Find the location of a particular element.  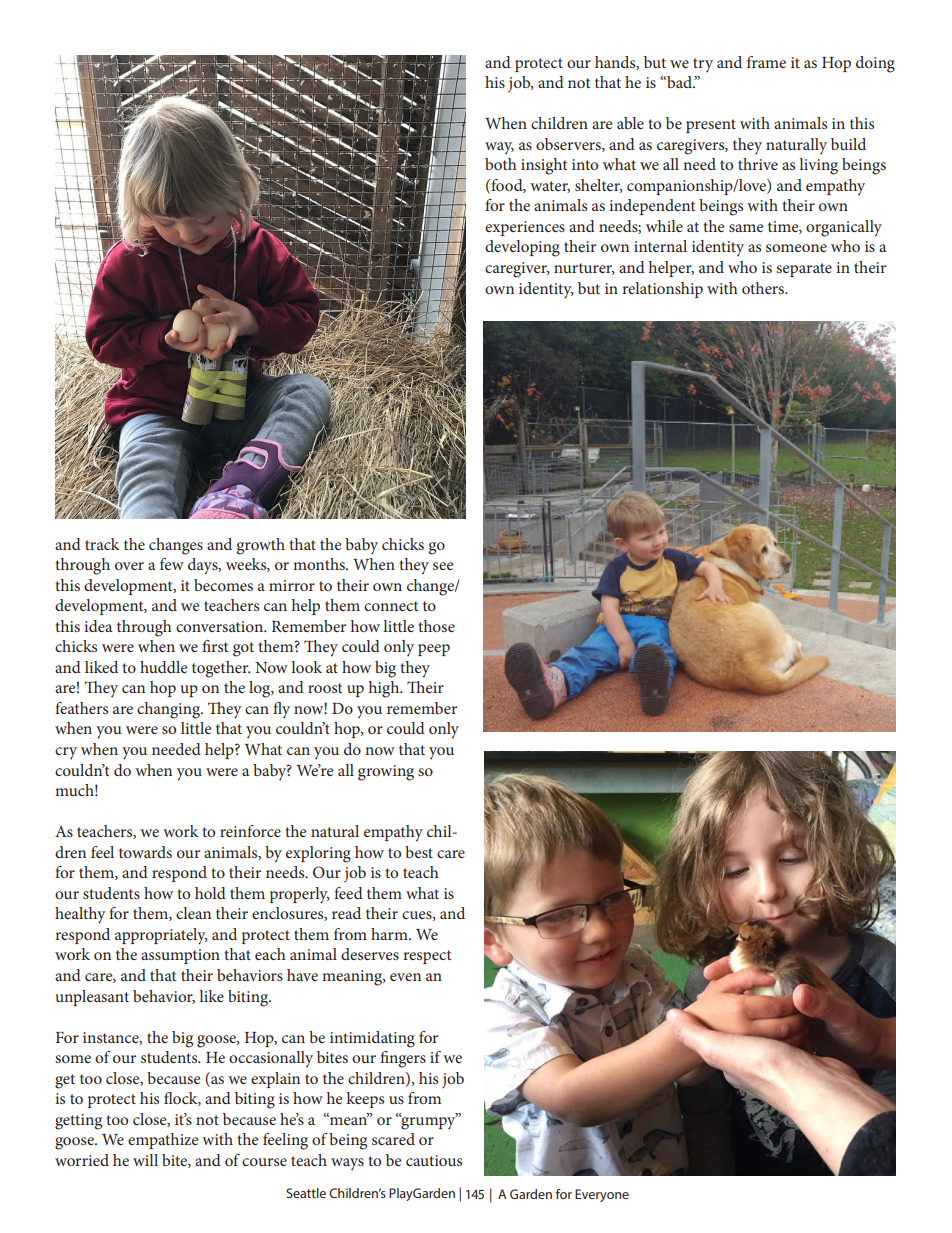

will is located at coordinates (145, 1160).
